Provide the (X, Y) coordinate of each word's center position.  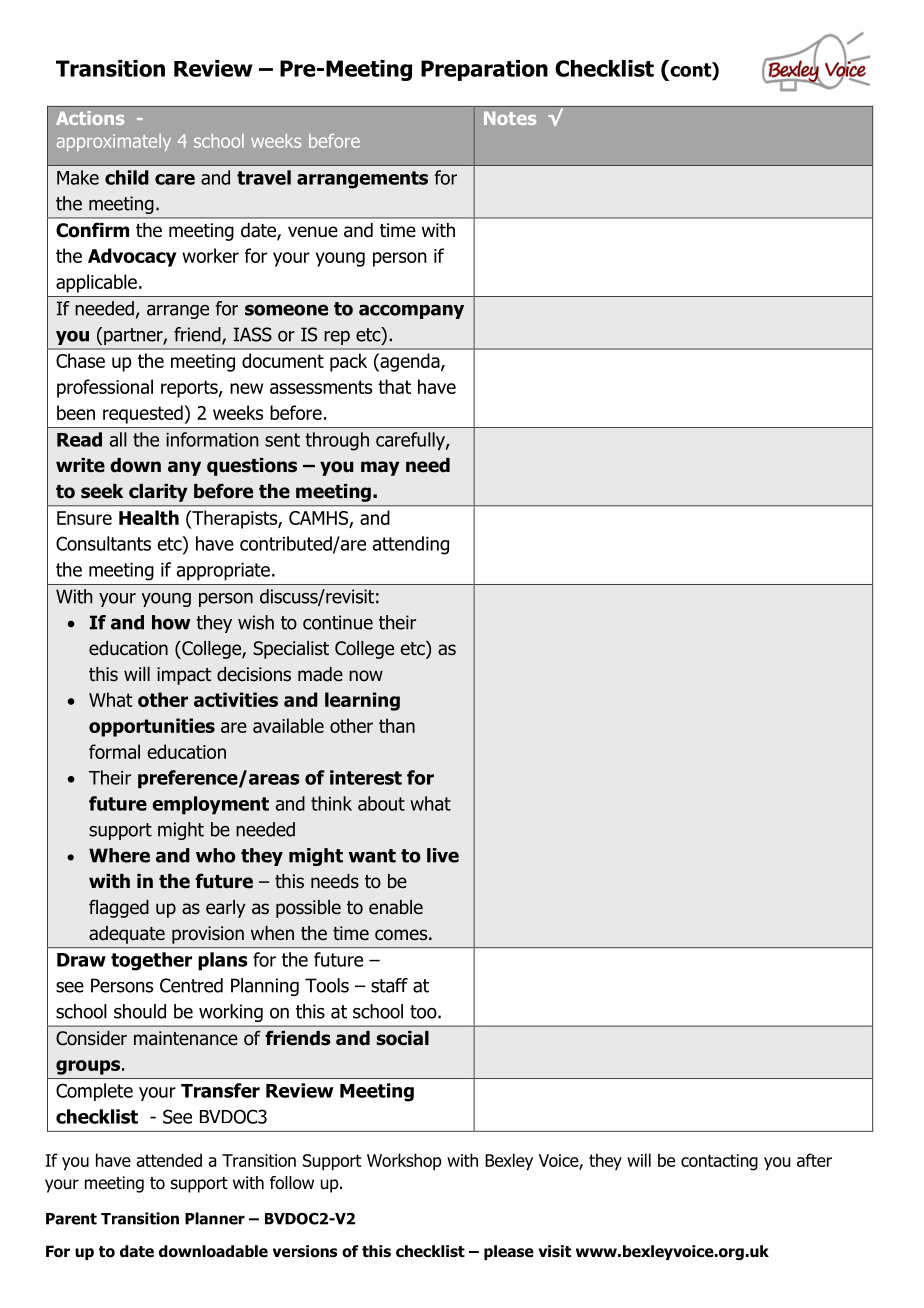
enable (396, 907)
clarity (158, 493)
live (443, 855)
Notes (510, 118)
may (380, 468)
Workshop (404, 1162)
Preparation (484, 70)
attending (411, 545)
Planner (215, 1218)
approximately (114, 142)
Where (119, 855)
